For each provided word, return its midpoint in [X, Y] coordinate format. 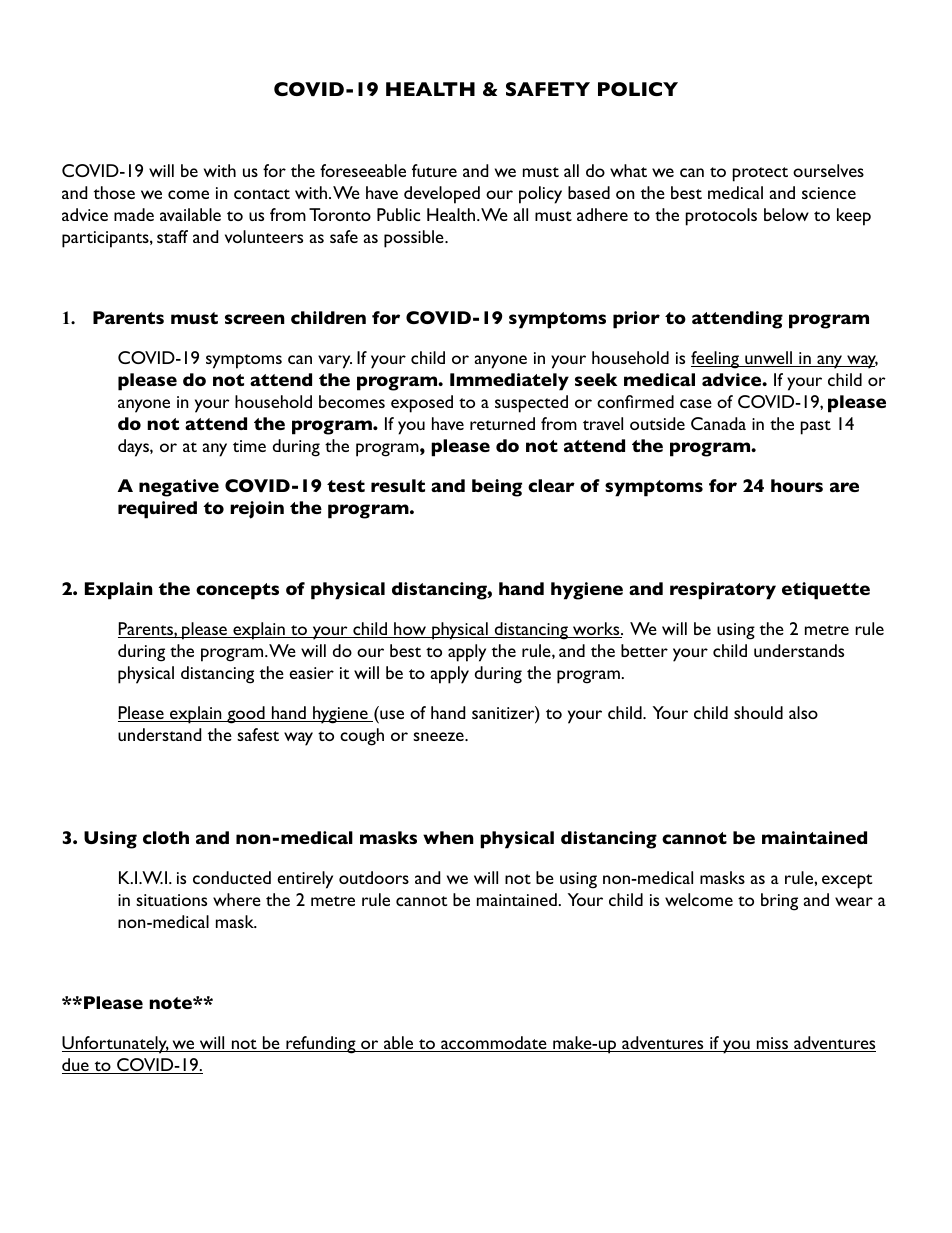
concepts [237, 591]
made [134, 214]
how [410, 630]
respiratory [723, 591]
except [847, 881]
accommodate [494, 1044]
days [134, 448]
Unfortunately [115, 1045]
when [448, 837]
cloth [166, 837]
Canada [718, 423]
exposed [422, 404]
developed [442, 195]
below [786, 214]
